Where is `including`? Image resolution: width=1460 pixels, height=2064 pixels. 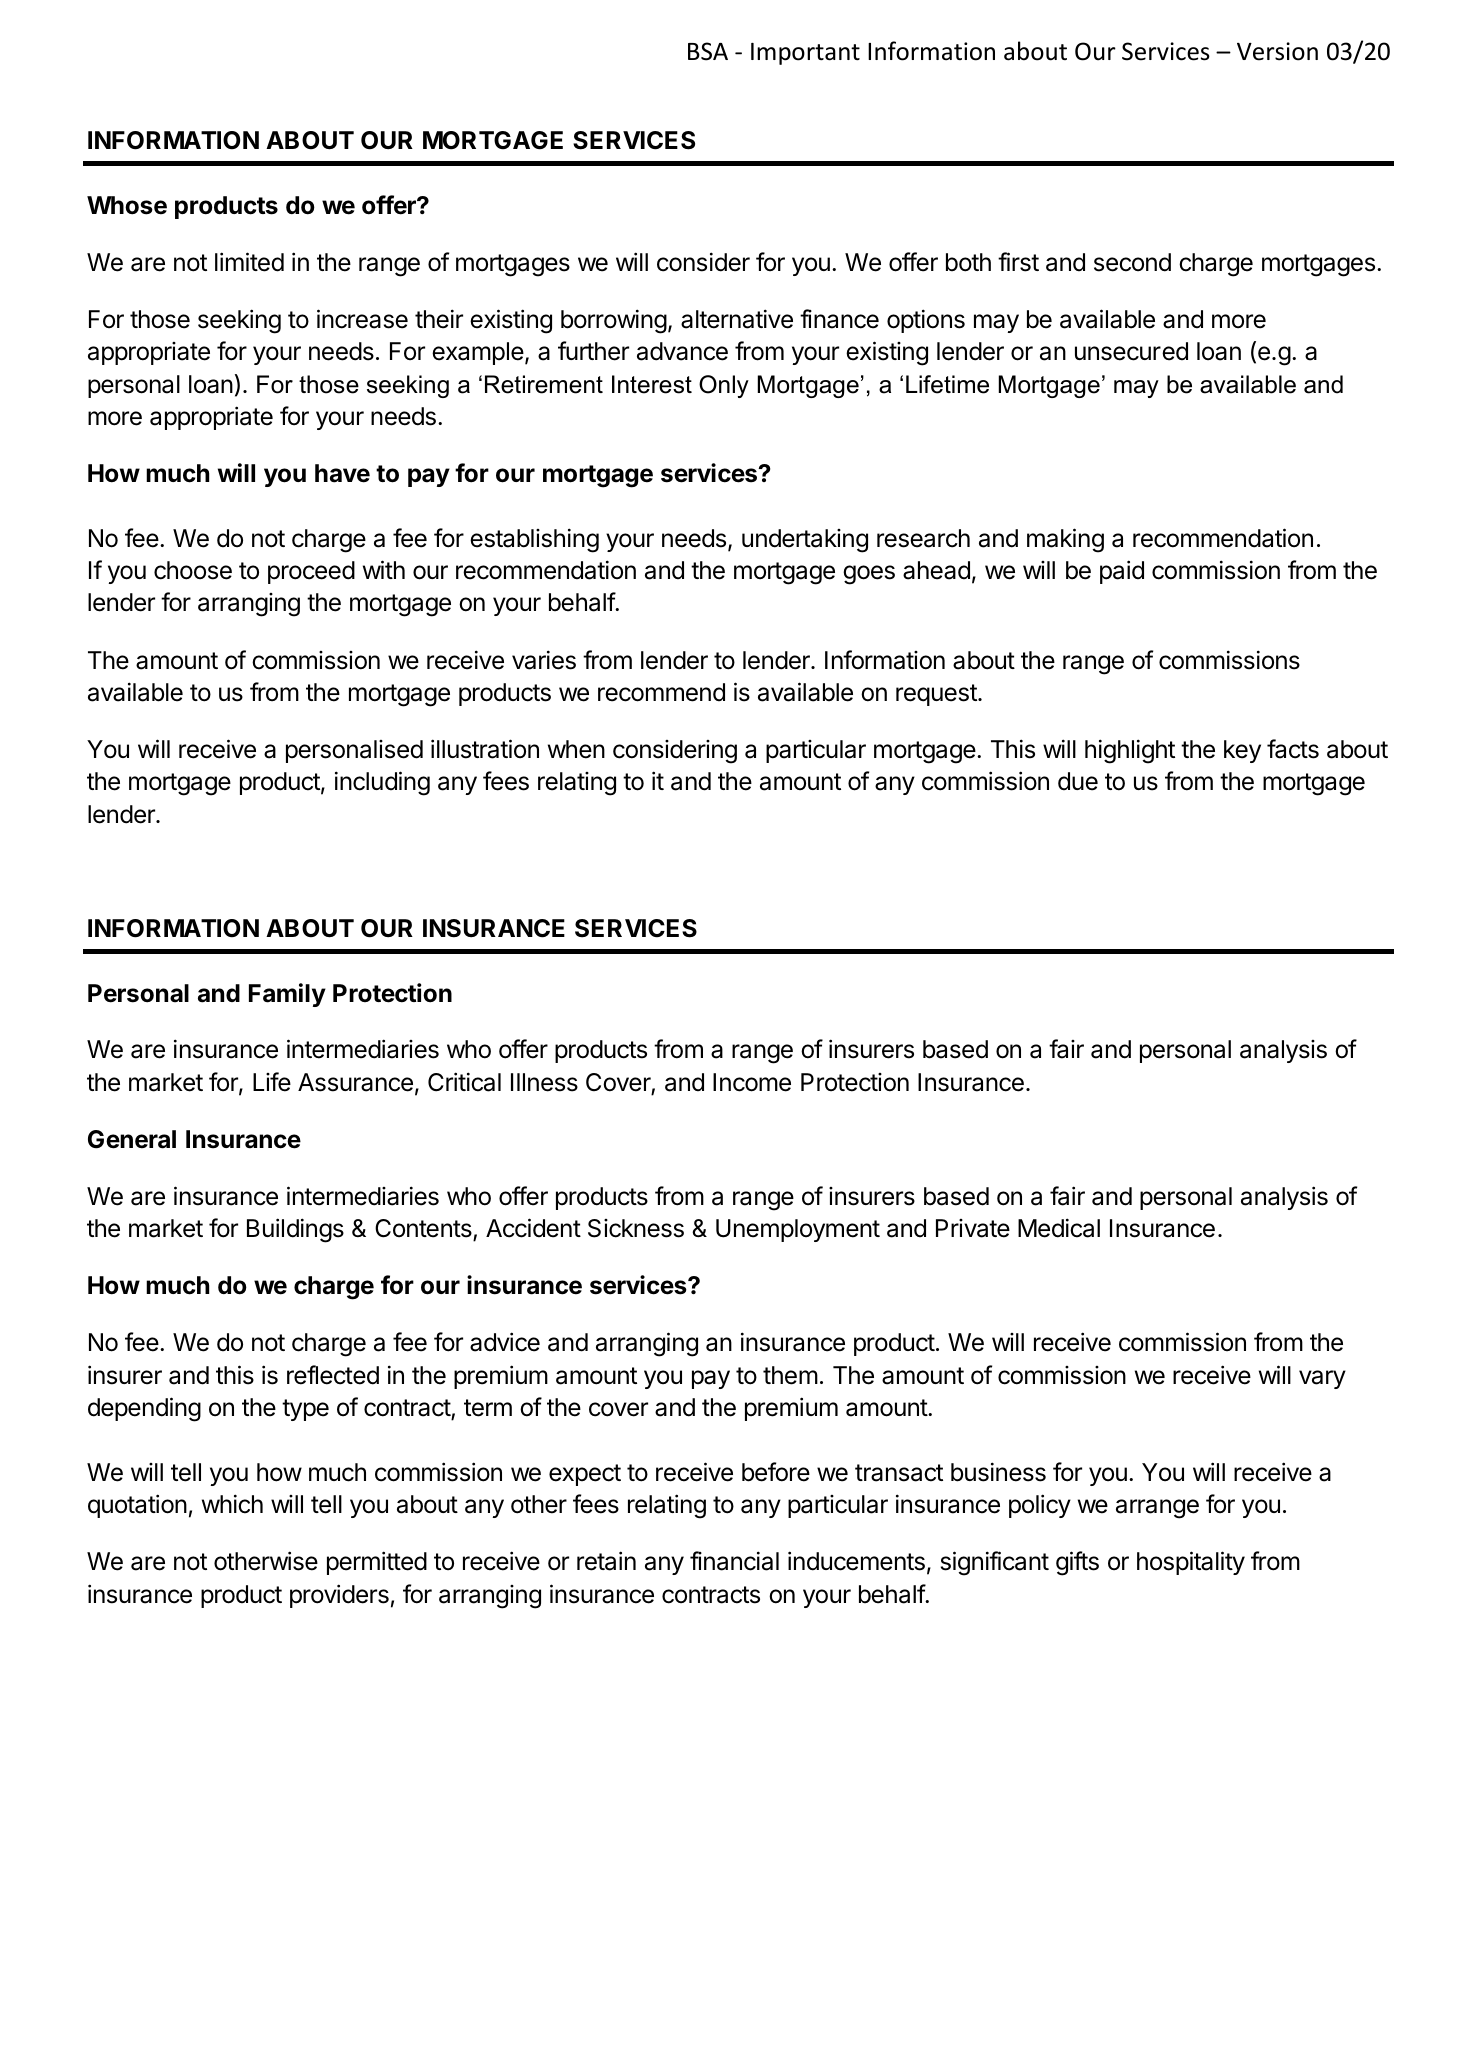 including is located at coordinates (382, 783).
